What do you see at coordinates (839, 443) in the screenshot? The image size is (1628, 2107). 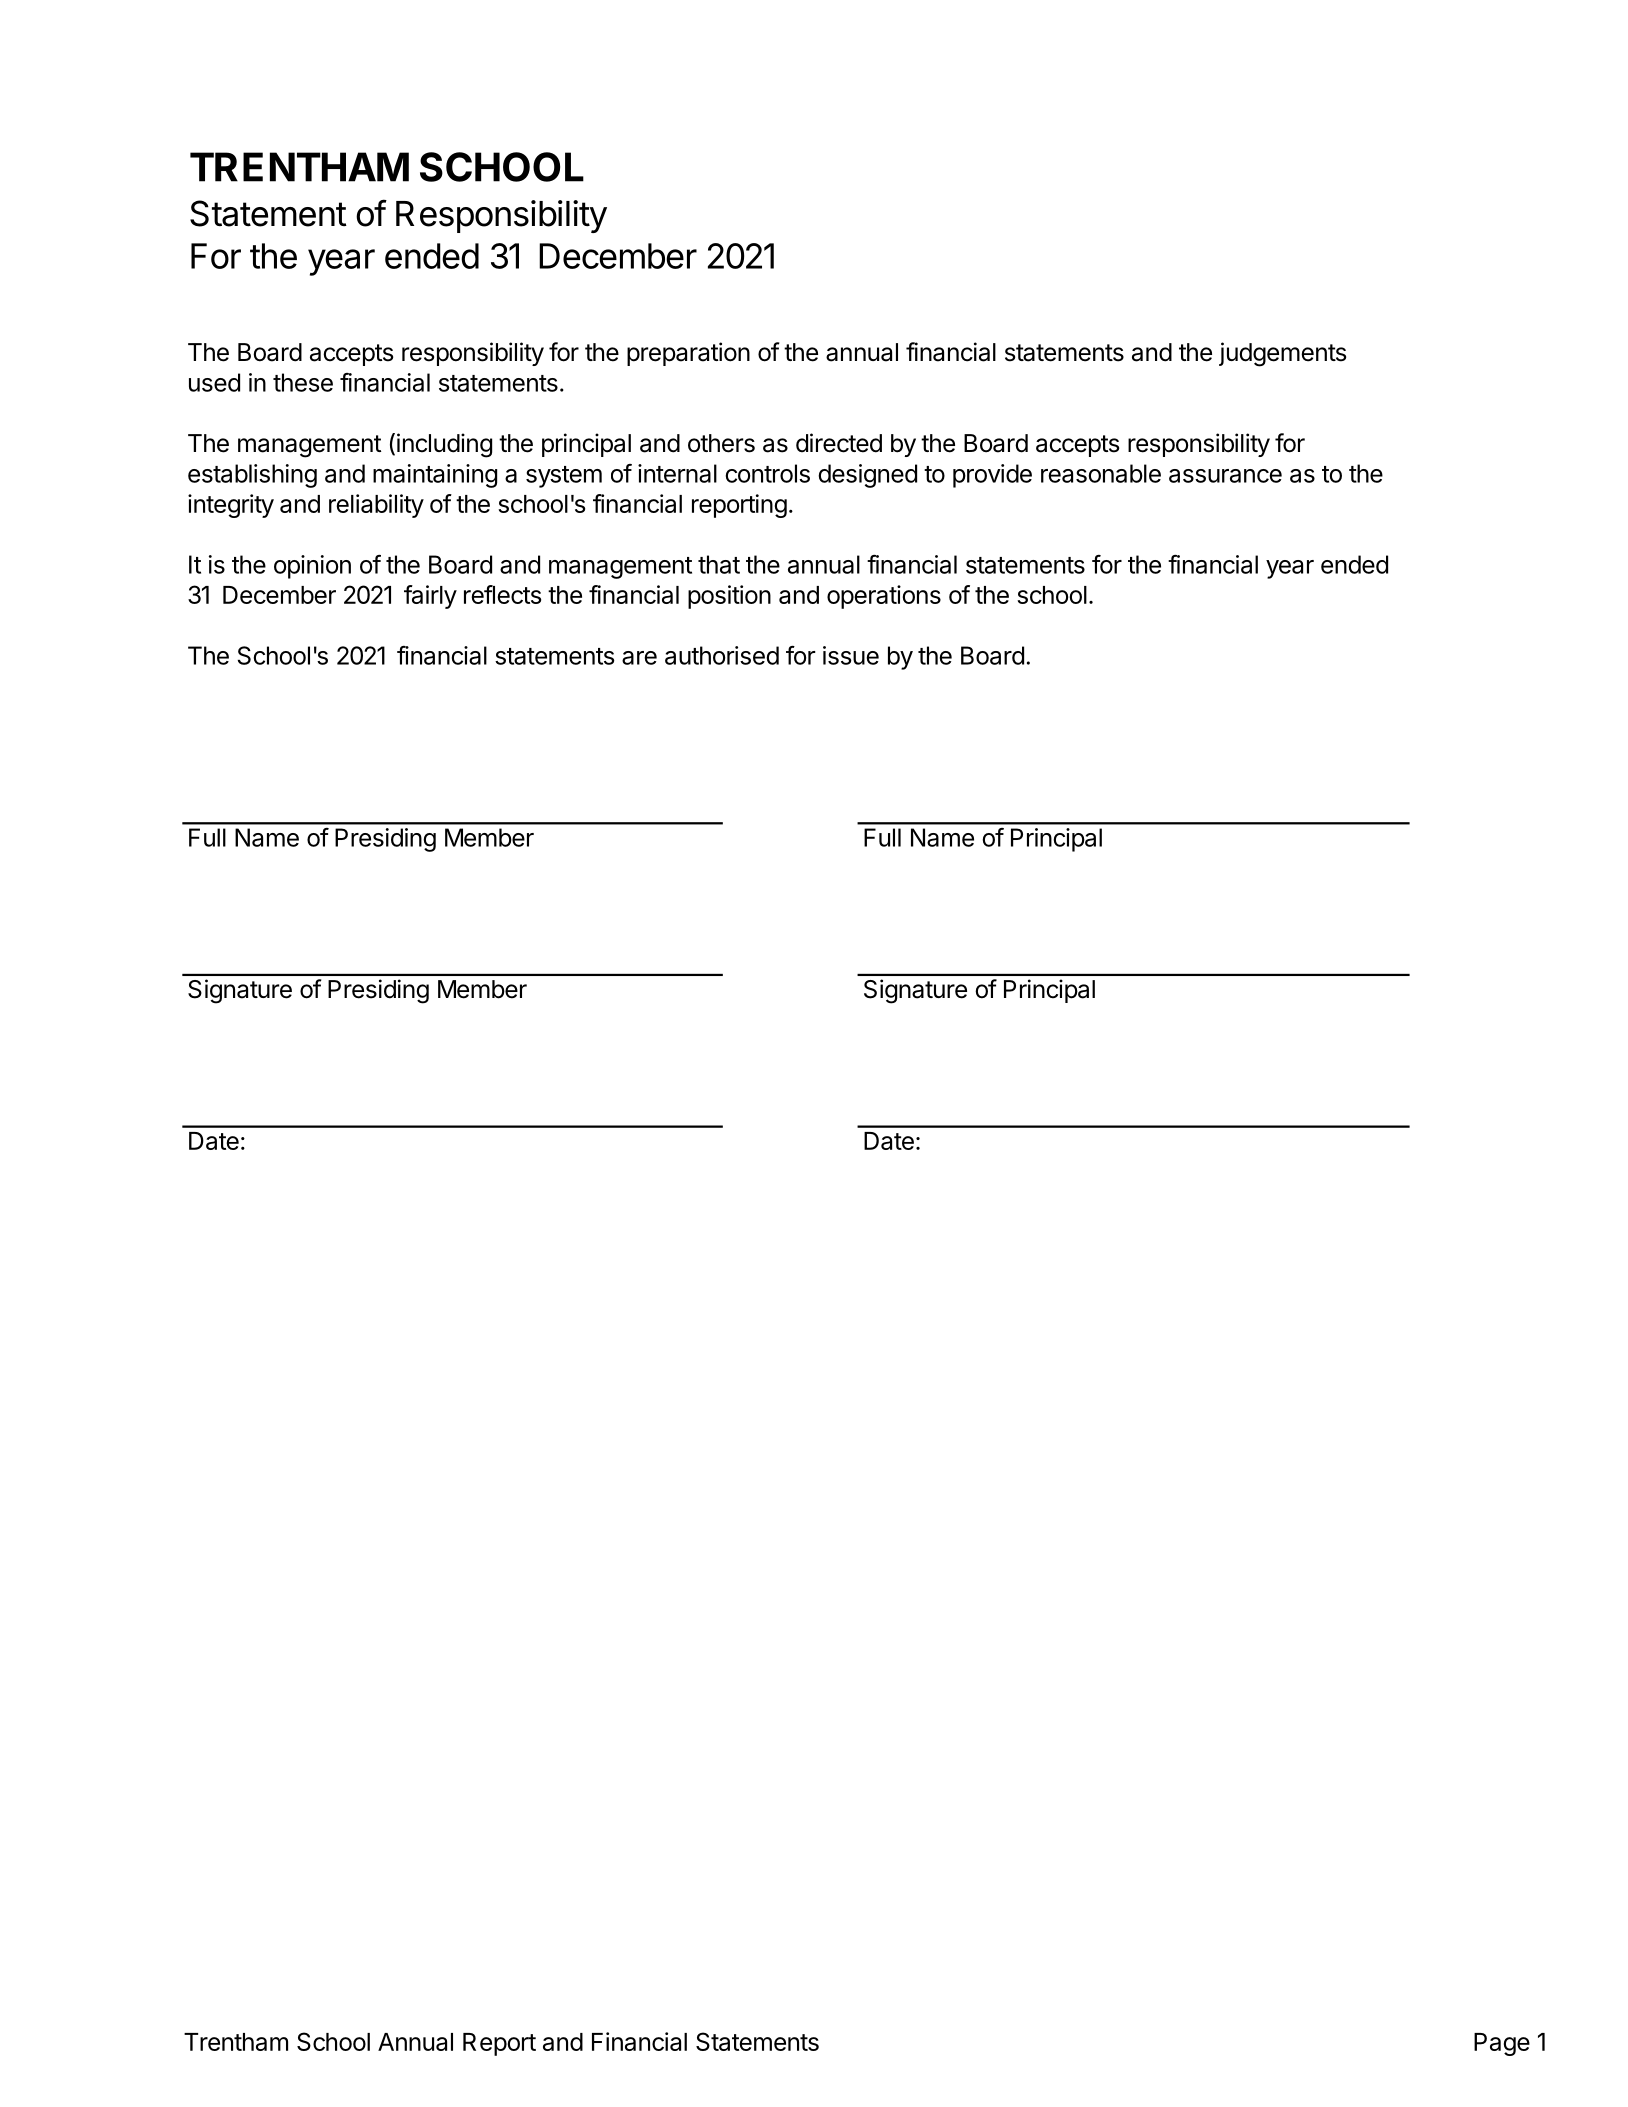 I see `directed` at bounding box center [839, 443].
